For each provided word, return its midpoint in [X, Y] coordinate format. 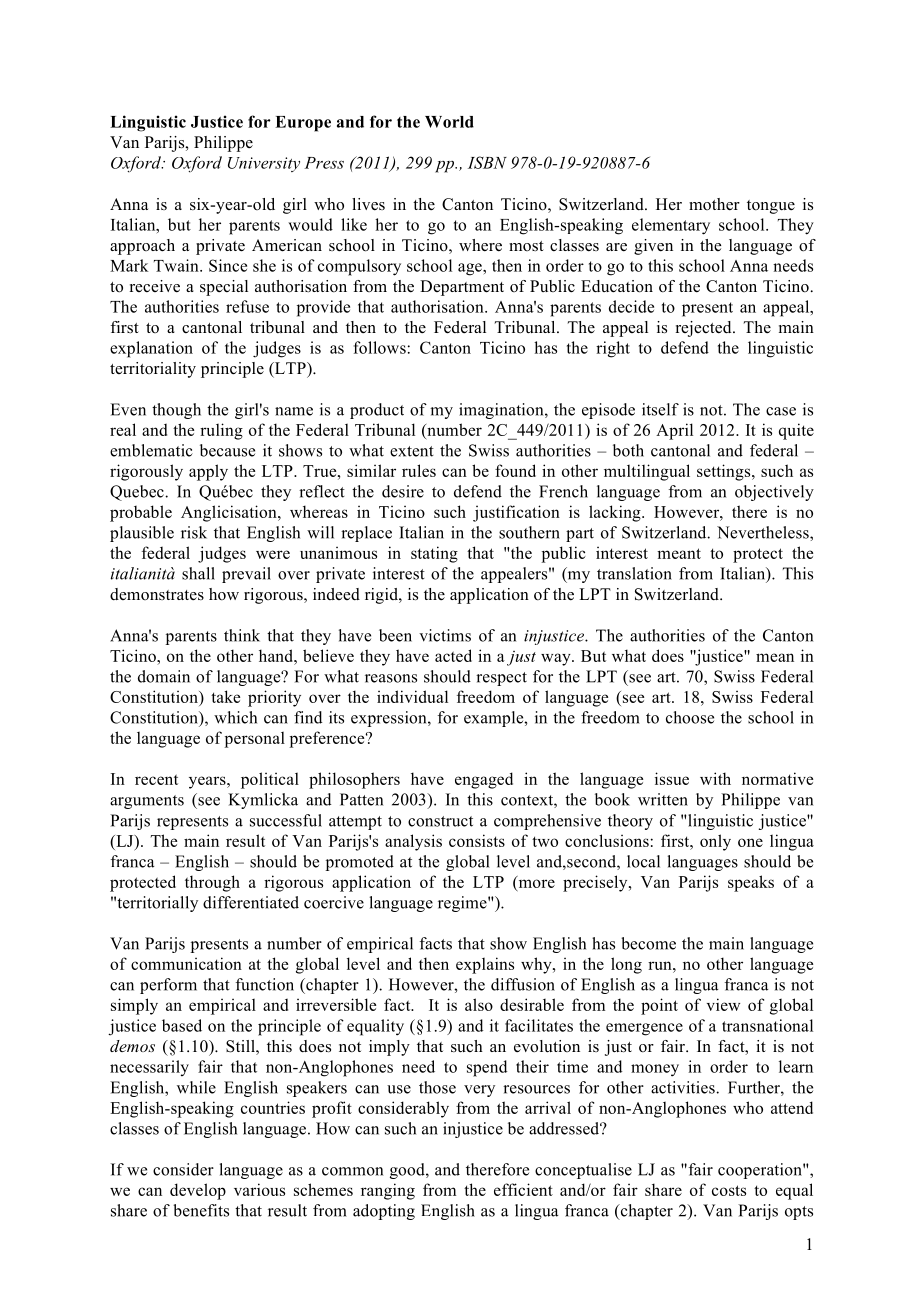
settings [725, 472]
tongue [771, 207]
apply [208, 472]
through [212, 883]
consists [477, 840]
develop [198, 1191]
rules [419, 470]
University [264, 164]
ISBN [487, 162]
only [715, 842]
